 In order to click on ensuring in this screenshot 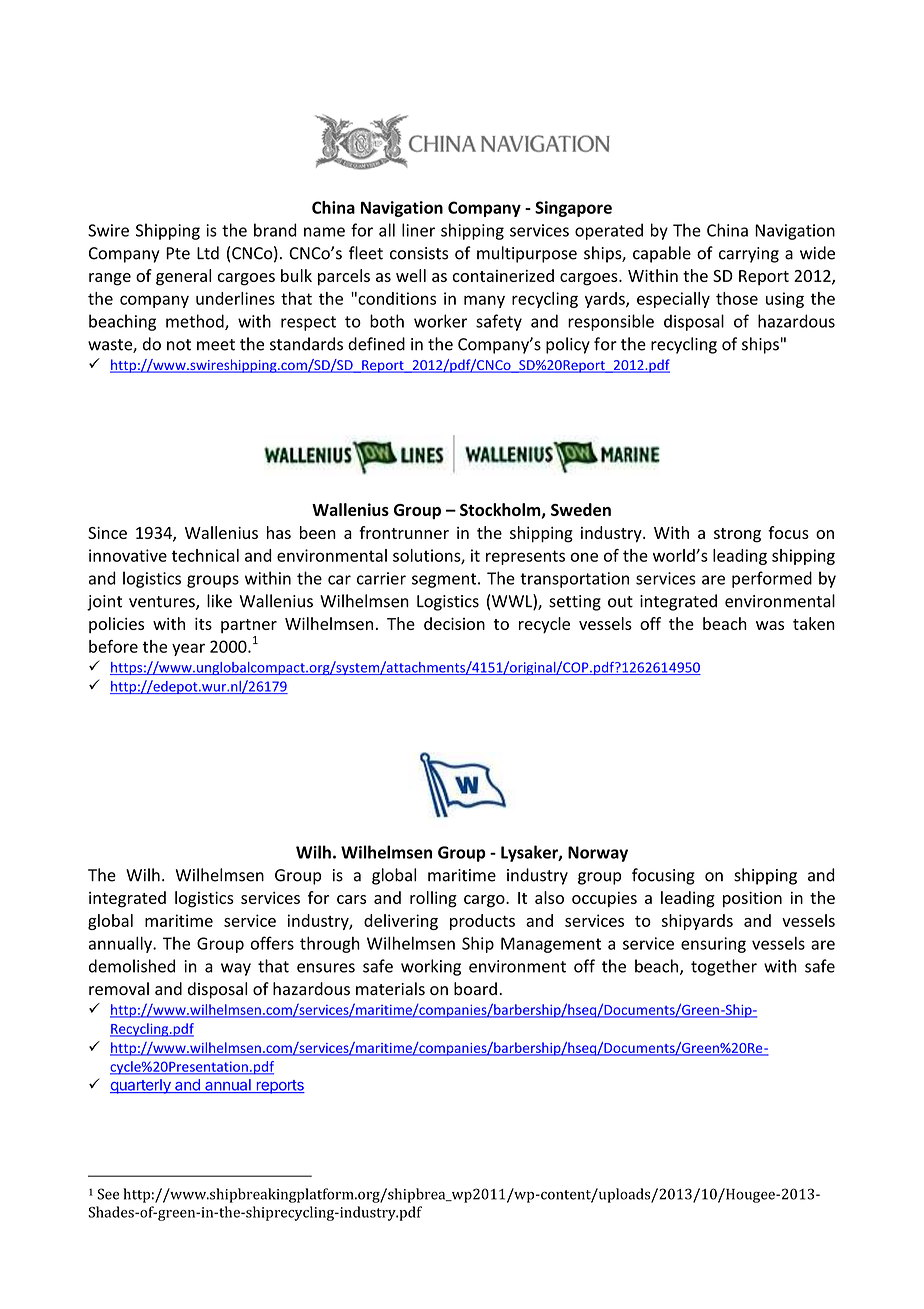, I will do `click(713, 945)`.
